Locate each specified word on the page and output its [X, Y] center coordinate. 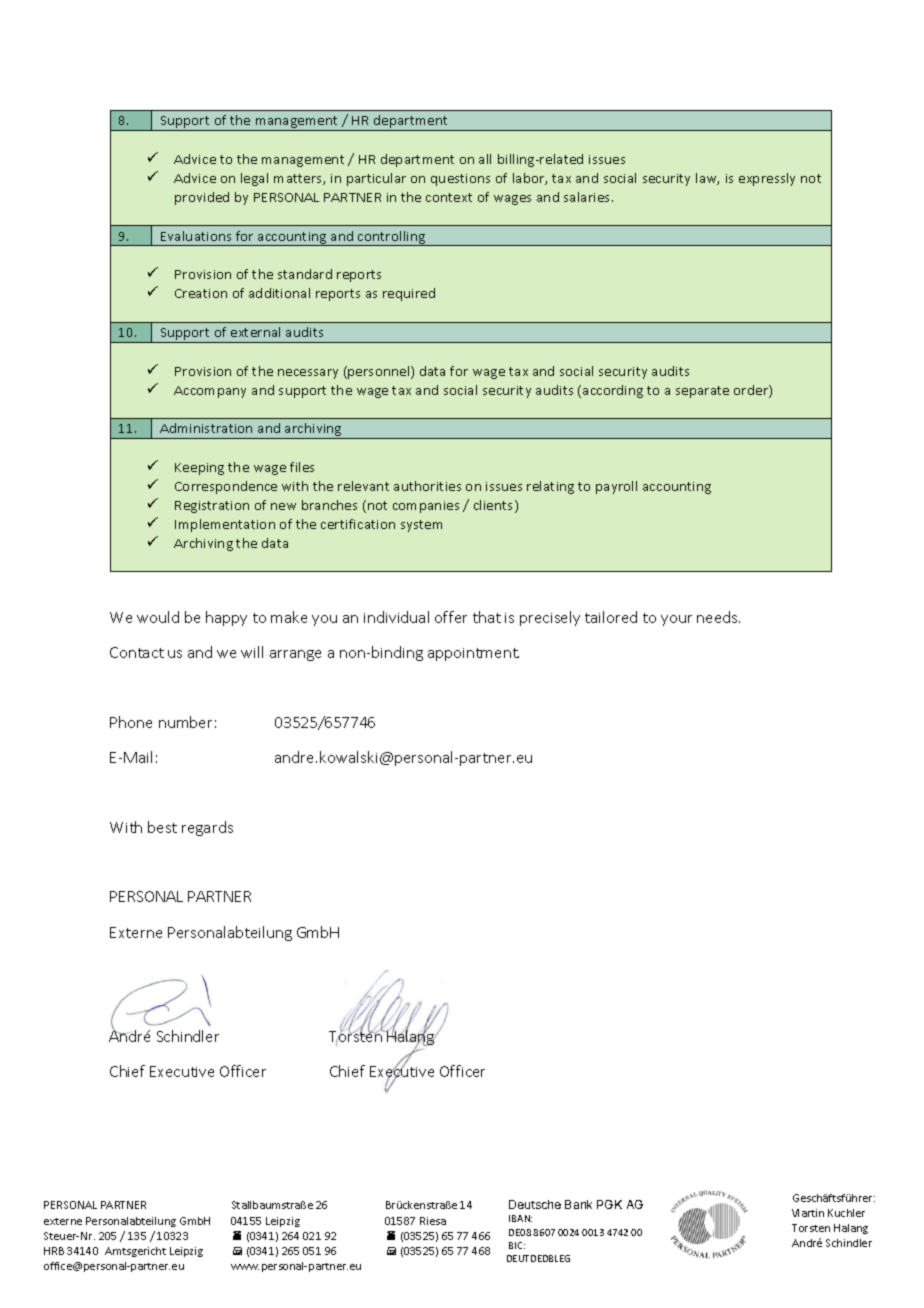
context [449, 197]
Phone [131, 722]
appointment [473, 654]
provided [202, 198]
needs [718, 617]
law [707, 179]
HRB [54, 1251]
